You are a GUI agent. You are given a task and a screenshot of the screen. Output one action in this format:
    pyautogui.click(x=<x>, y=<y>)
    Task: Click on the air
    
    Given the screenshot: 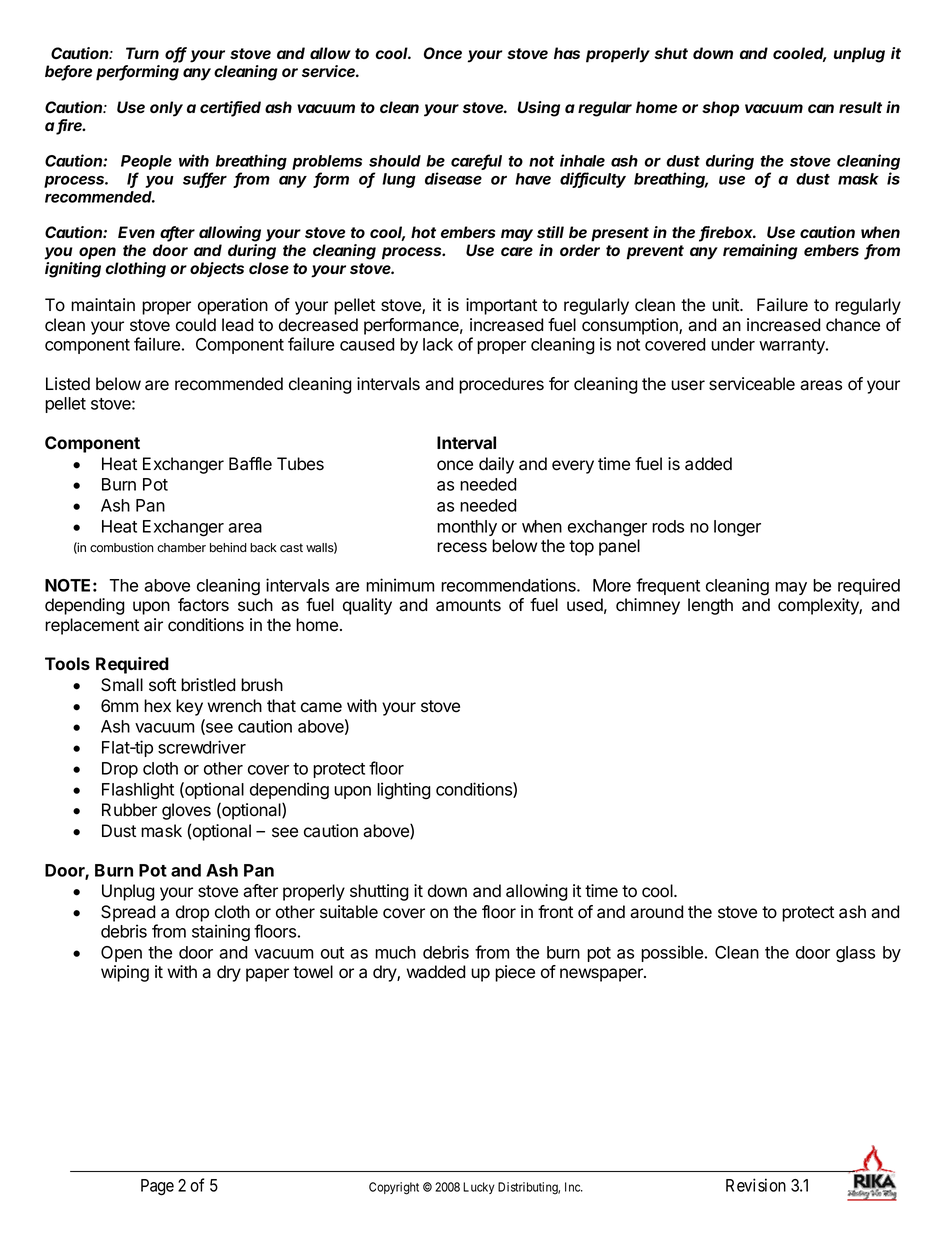 What is the action you would take?
    pyautogui.click(x=153, y=625)
